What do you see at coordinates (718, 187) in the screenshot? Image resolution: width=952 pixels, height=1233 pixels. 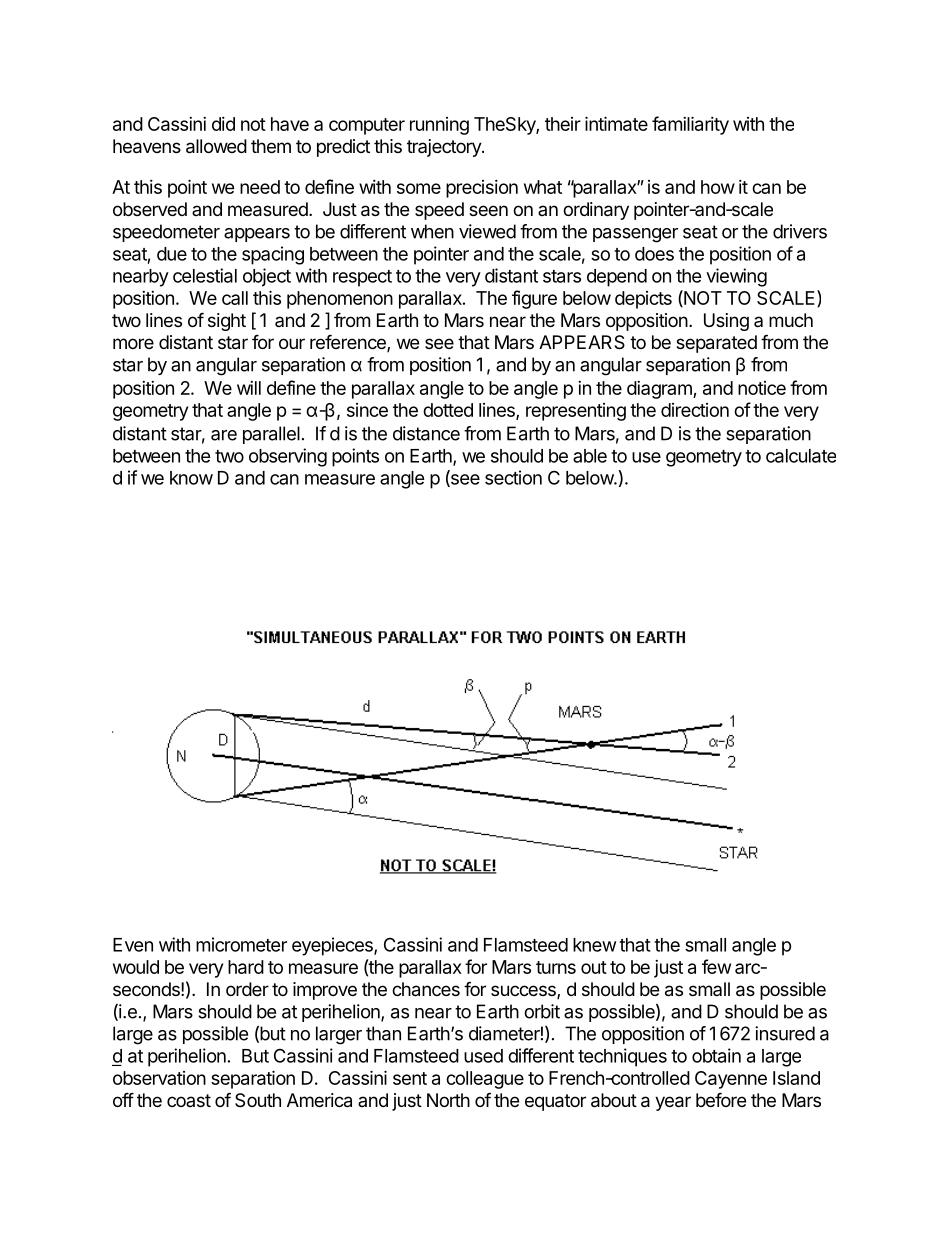 I see `how` at bounding box center [718, 187].
